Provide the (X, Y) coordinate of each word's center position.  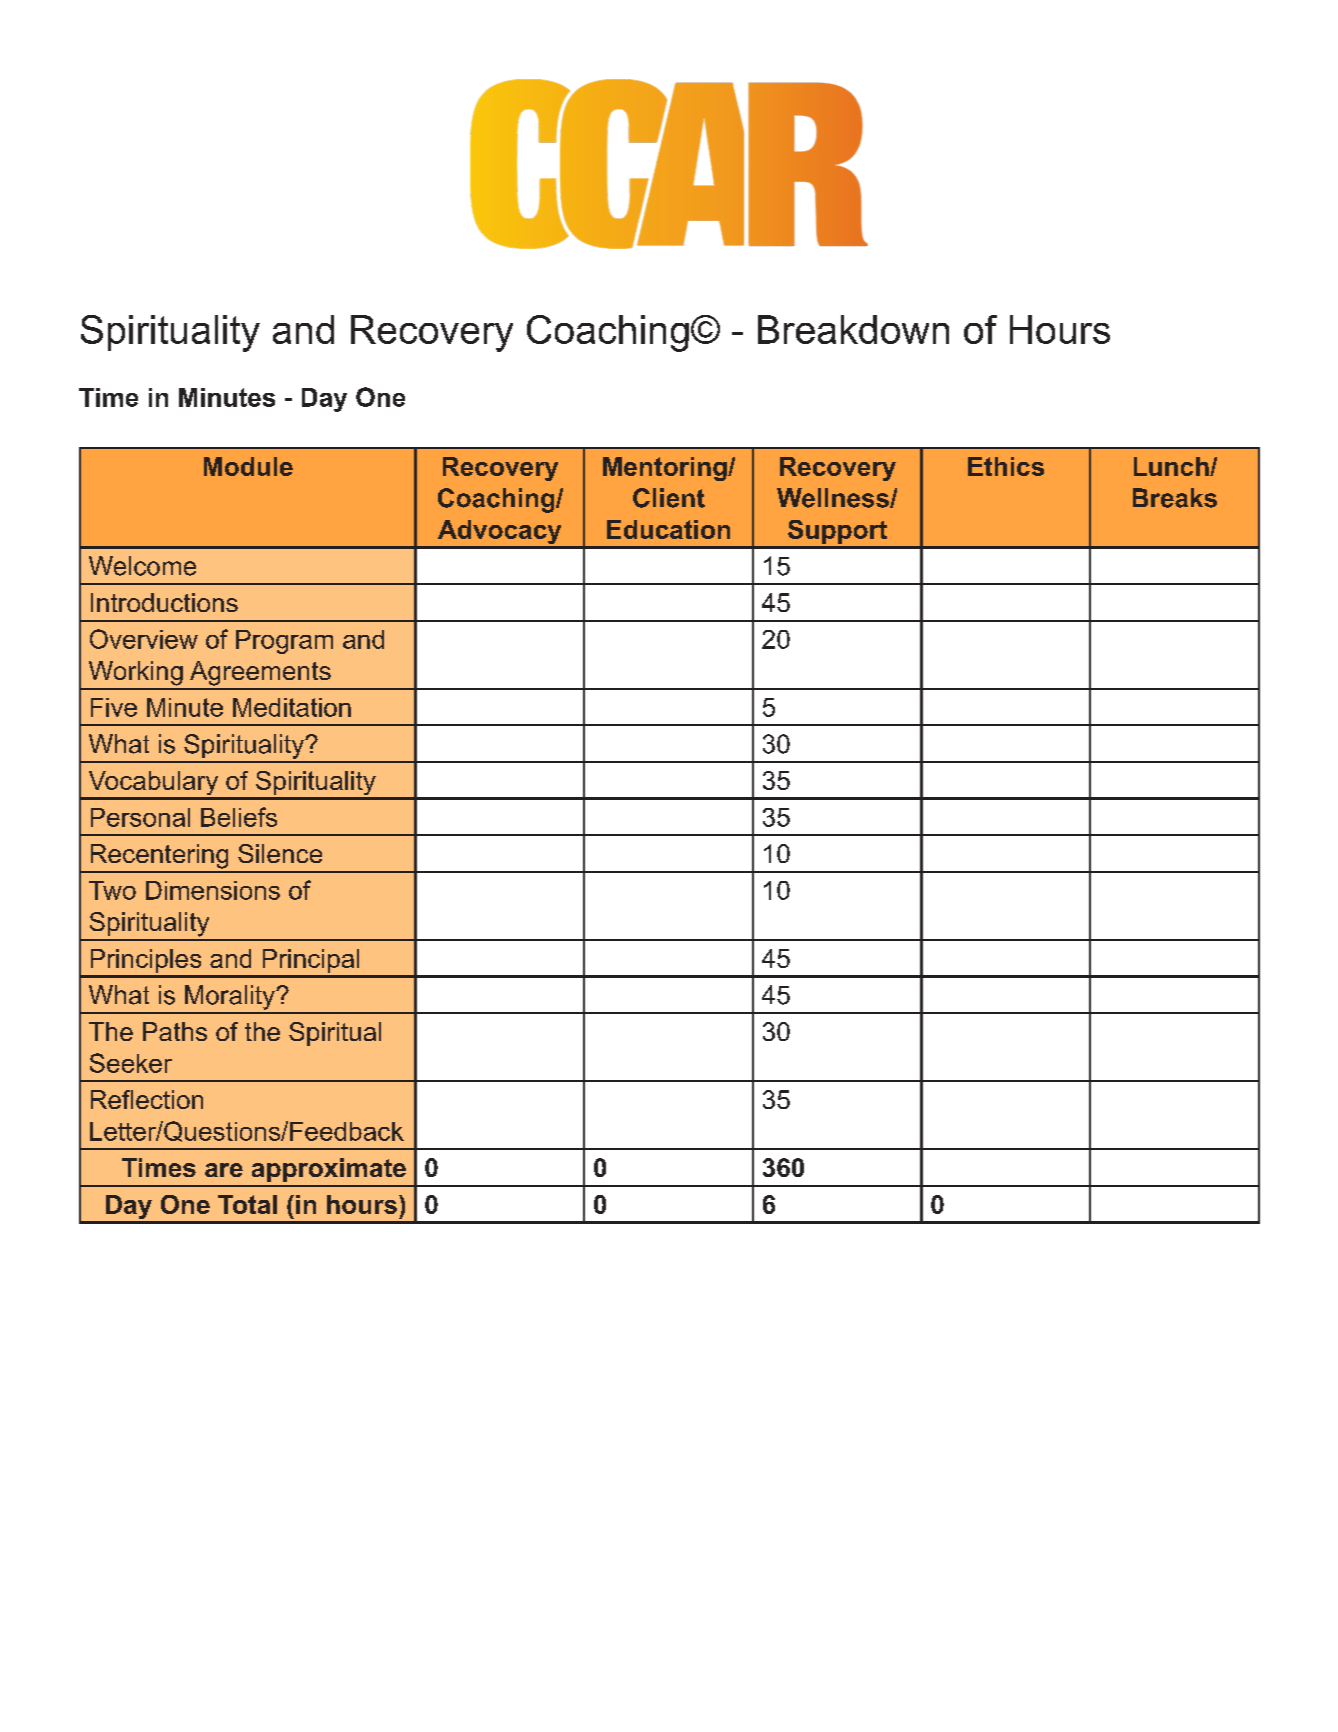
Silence (280, 853)
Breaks (1175, 498)
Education (668, 529)
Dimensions (213, 890)
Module (248, 466)
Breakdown (853, 329)
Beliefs (239, 817)
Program (284, 642)
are (224, 1170)
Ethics (1006, 466)
